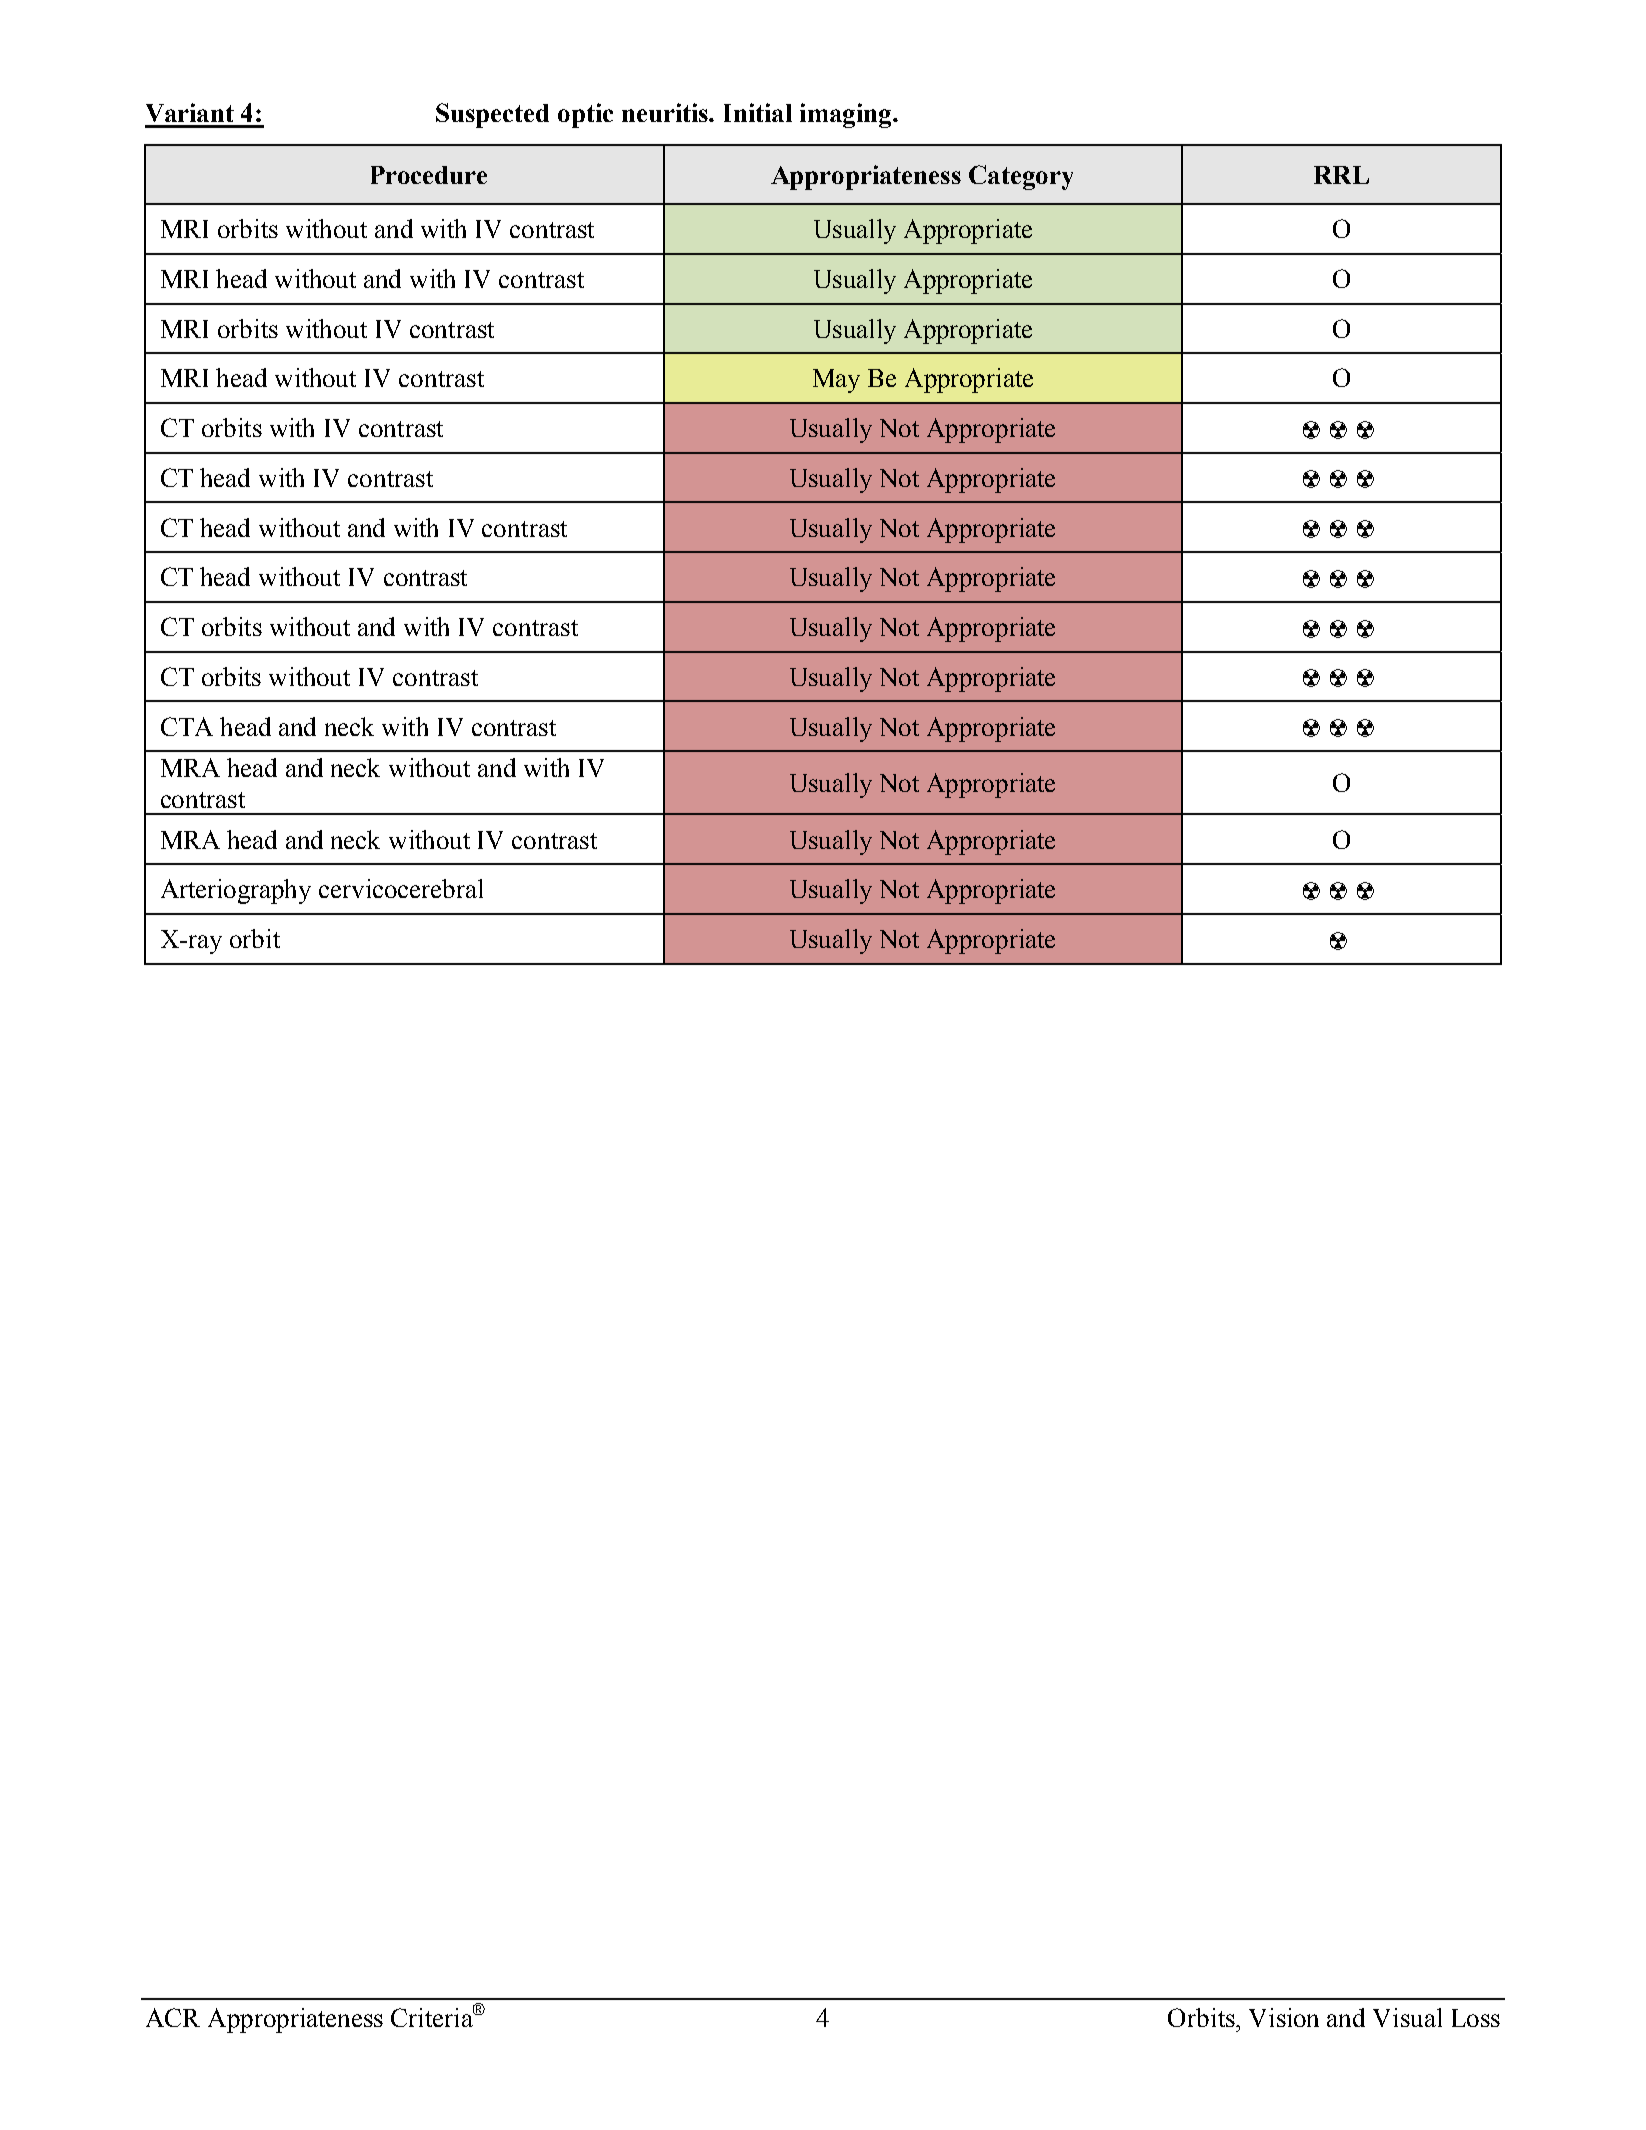  Describe the element at coordinates (1021, 177) in the screenshot. I see `Category` at that location.
